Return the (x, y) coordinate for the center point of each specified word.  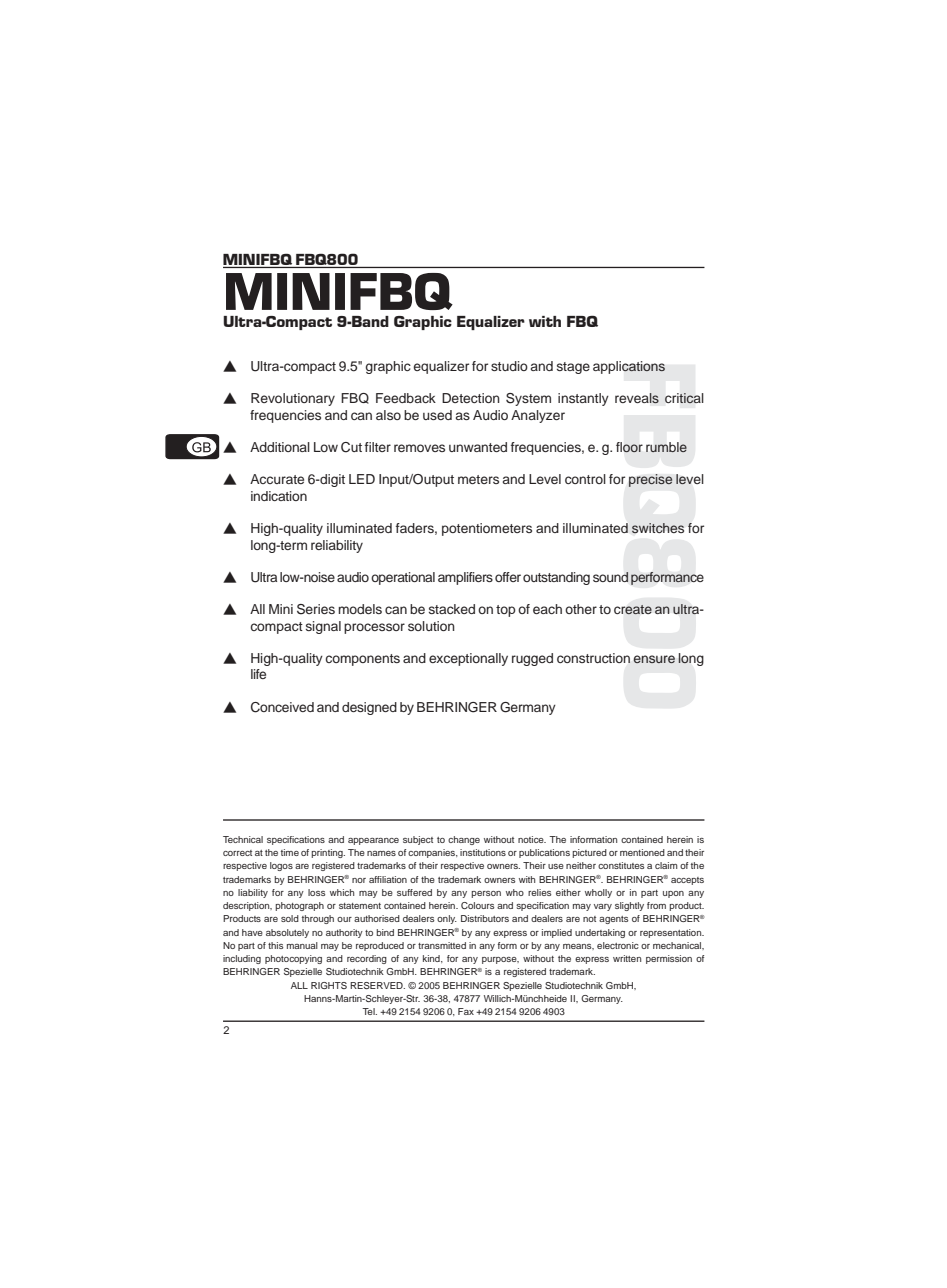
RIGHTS (329, 985)
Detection (471, 398)
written (627, 958)
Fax (466, 1011)
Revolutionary (293, 399)
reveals (637, 398)
